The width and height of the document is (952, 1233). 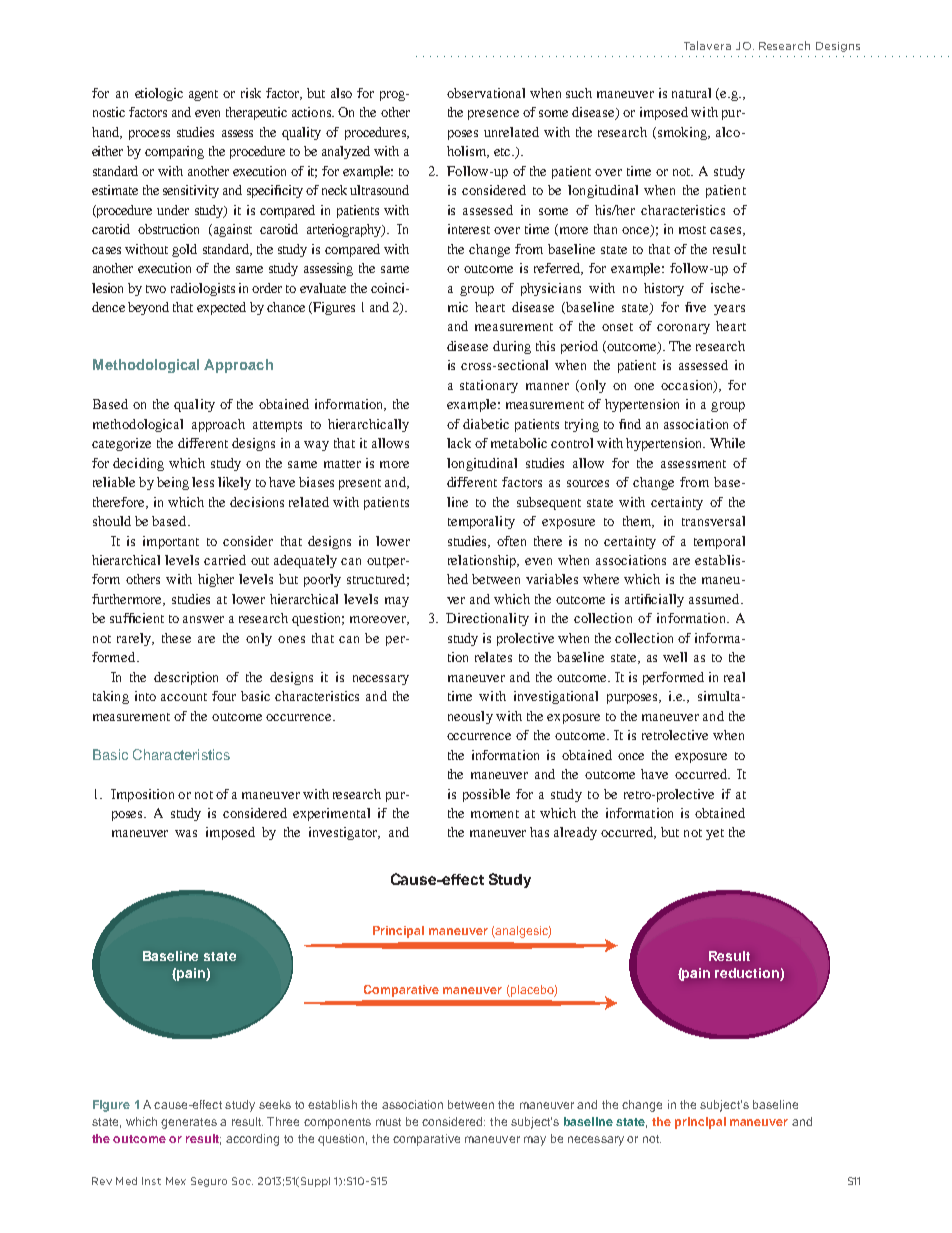 What do you see at coordinates (203, 619) in the document?
I see `answer` at bounding box center [203, 619].
